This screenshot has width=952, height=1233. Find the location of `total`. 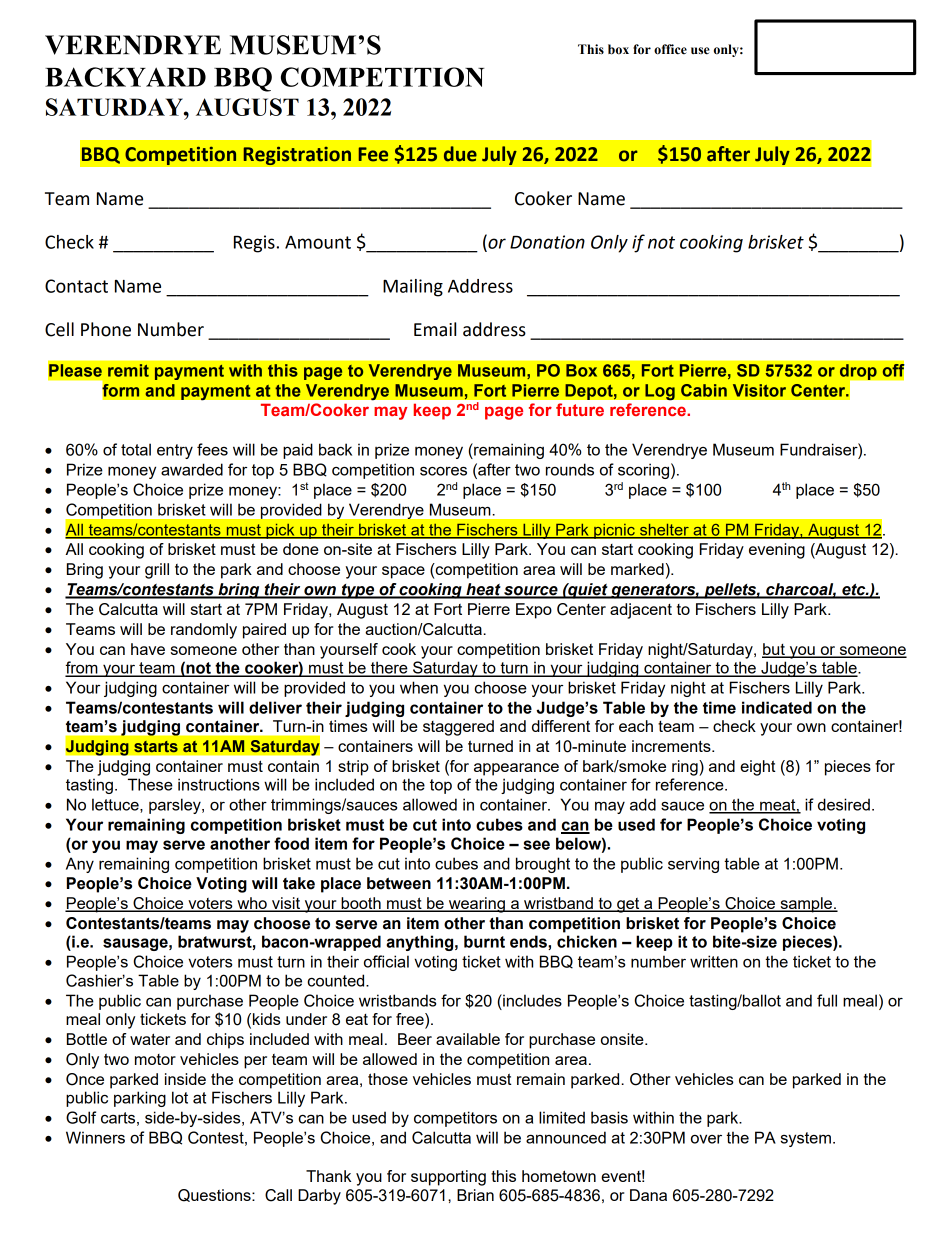

total is located at coordinates (136, 449).
